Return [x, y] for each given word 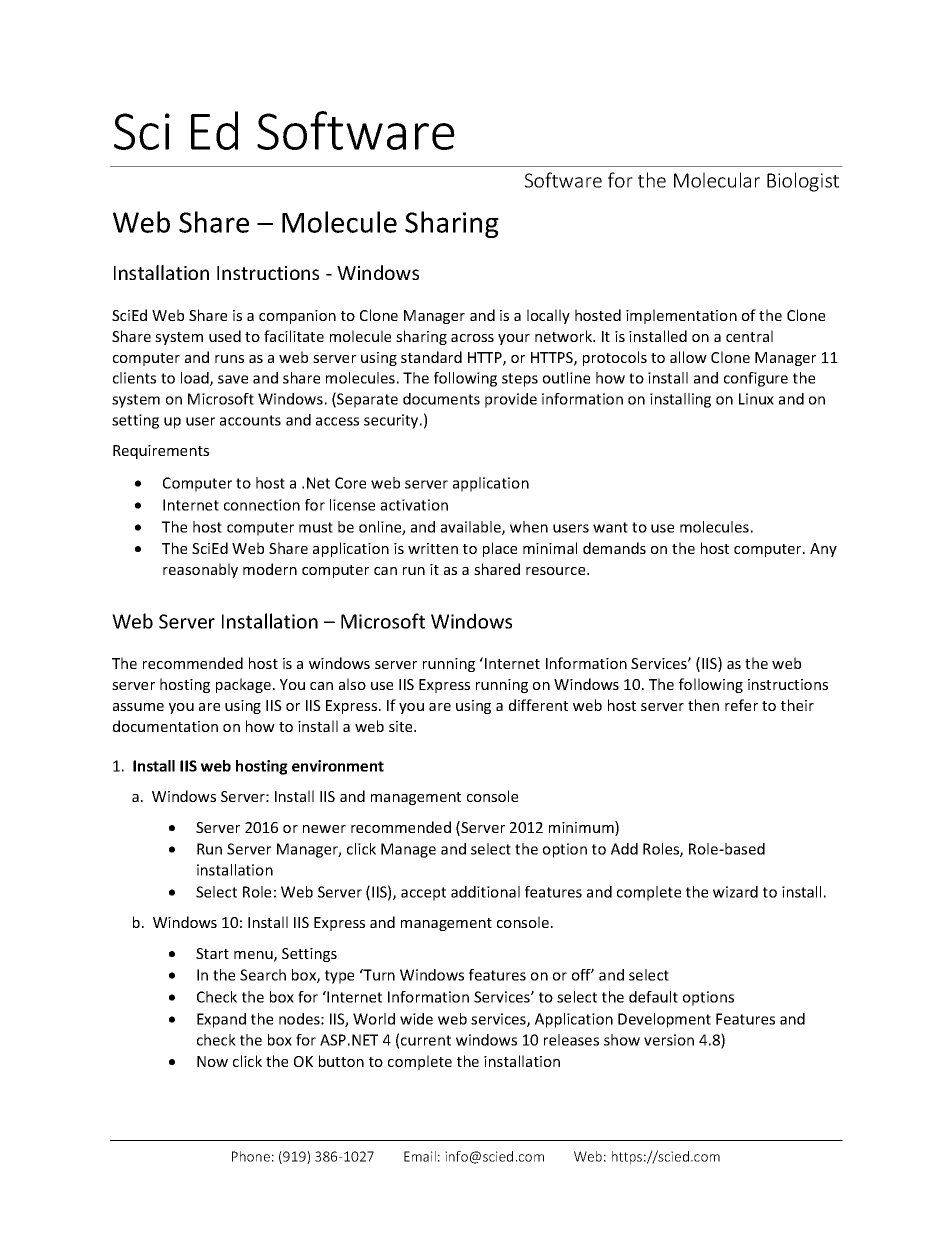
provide [511, 400]
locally [548, 316]
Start [212, 953]
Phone [251, 1156]
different [538, 705]
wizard [735, 892]
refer [741, 705]
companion [297, 317]
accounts [250, 420]
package [243, 685]
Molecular [717, 180]
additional [485, 892]
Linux [756, 399]
